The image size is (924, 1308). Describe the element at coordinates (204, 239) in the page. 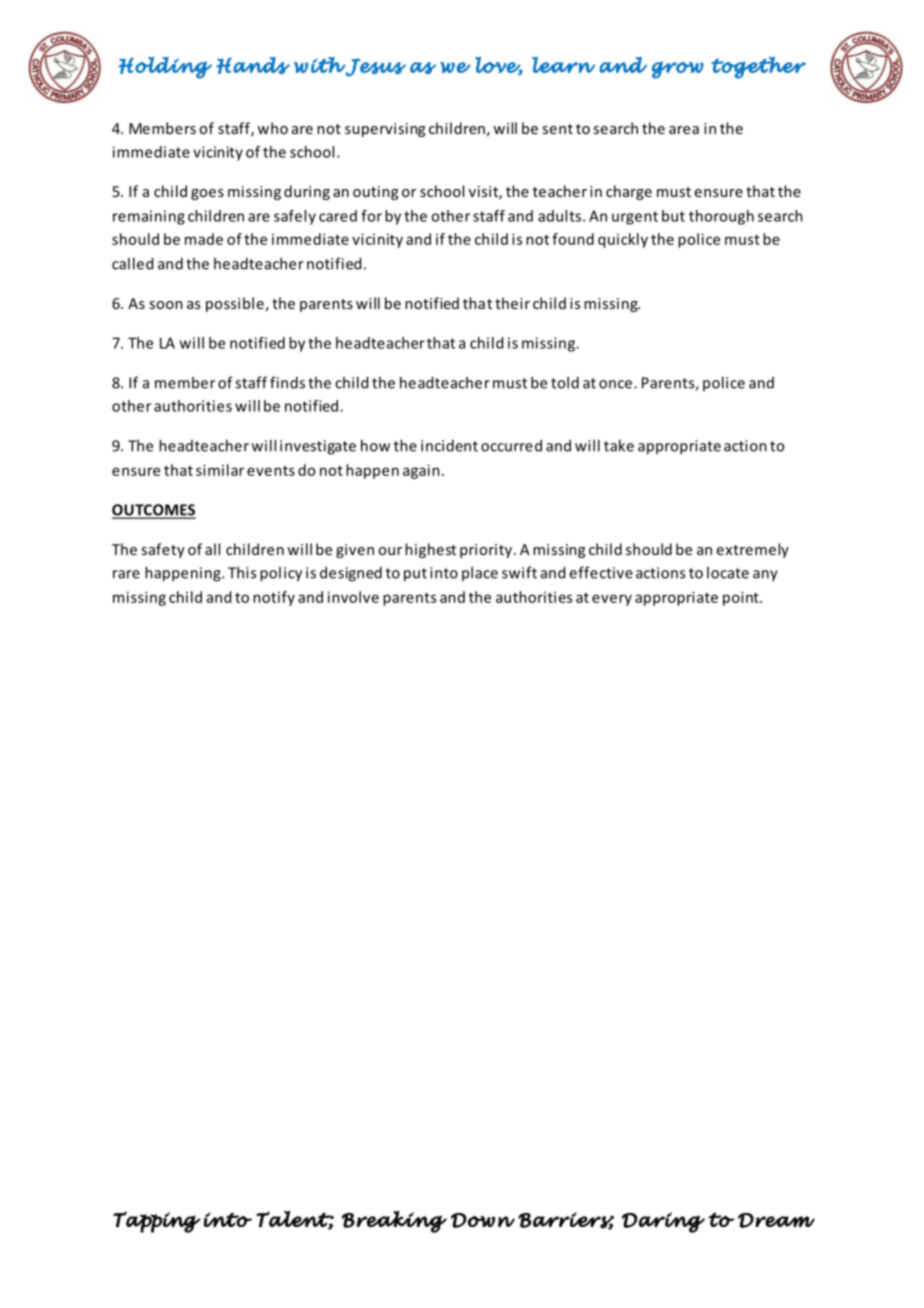

I see `made` at that location.
